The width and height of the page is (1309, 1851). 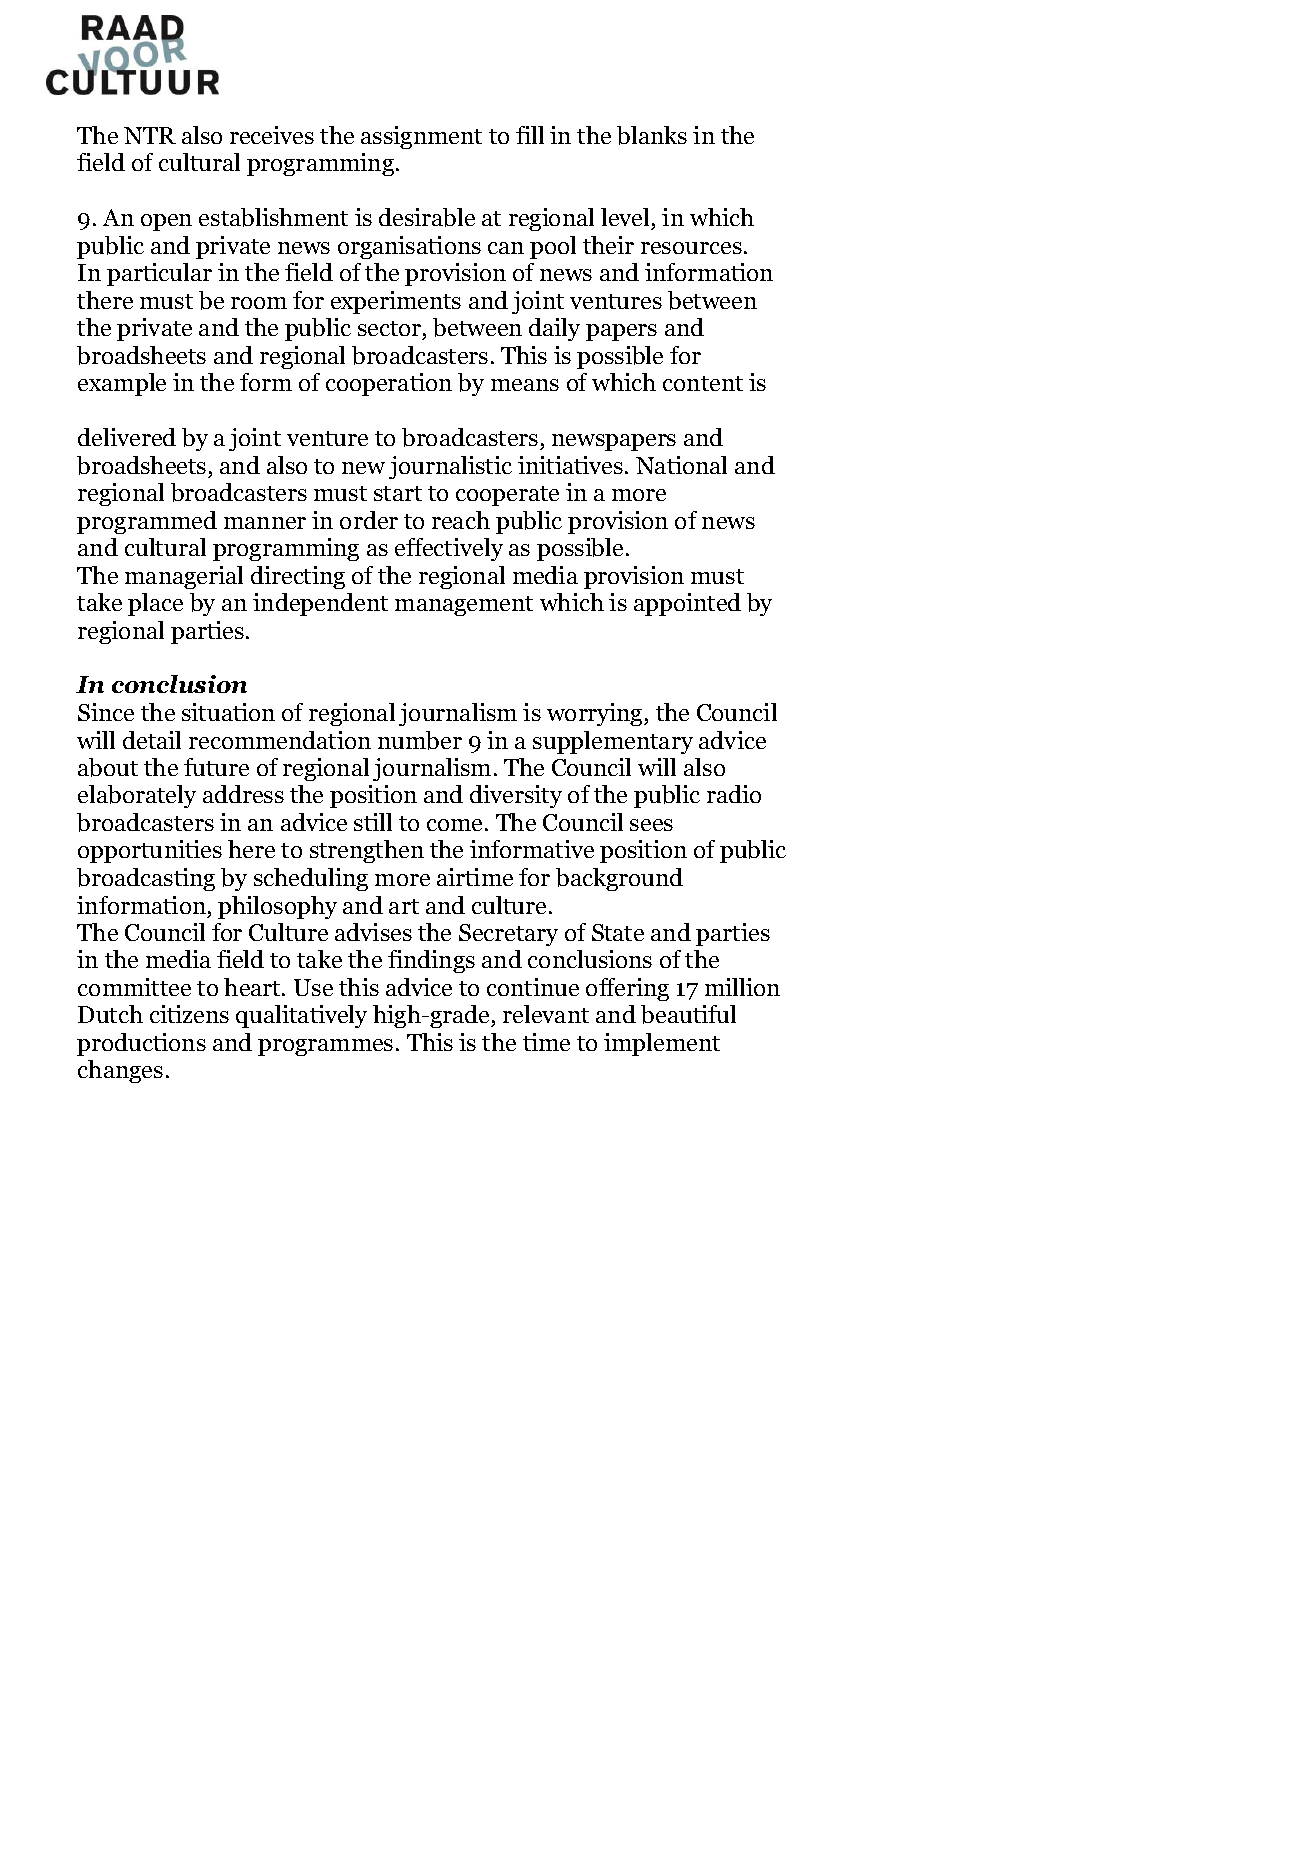 I want to click on blanks, so click(x=652, y=135).
